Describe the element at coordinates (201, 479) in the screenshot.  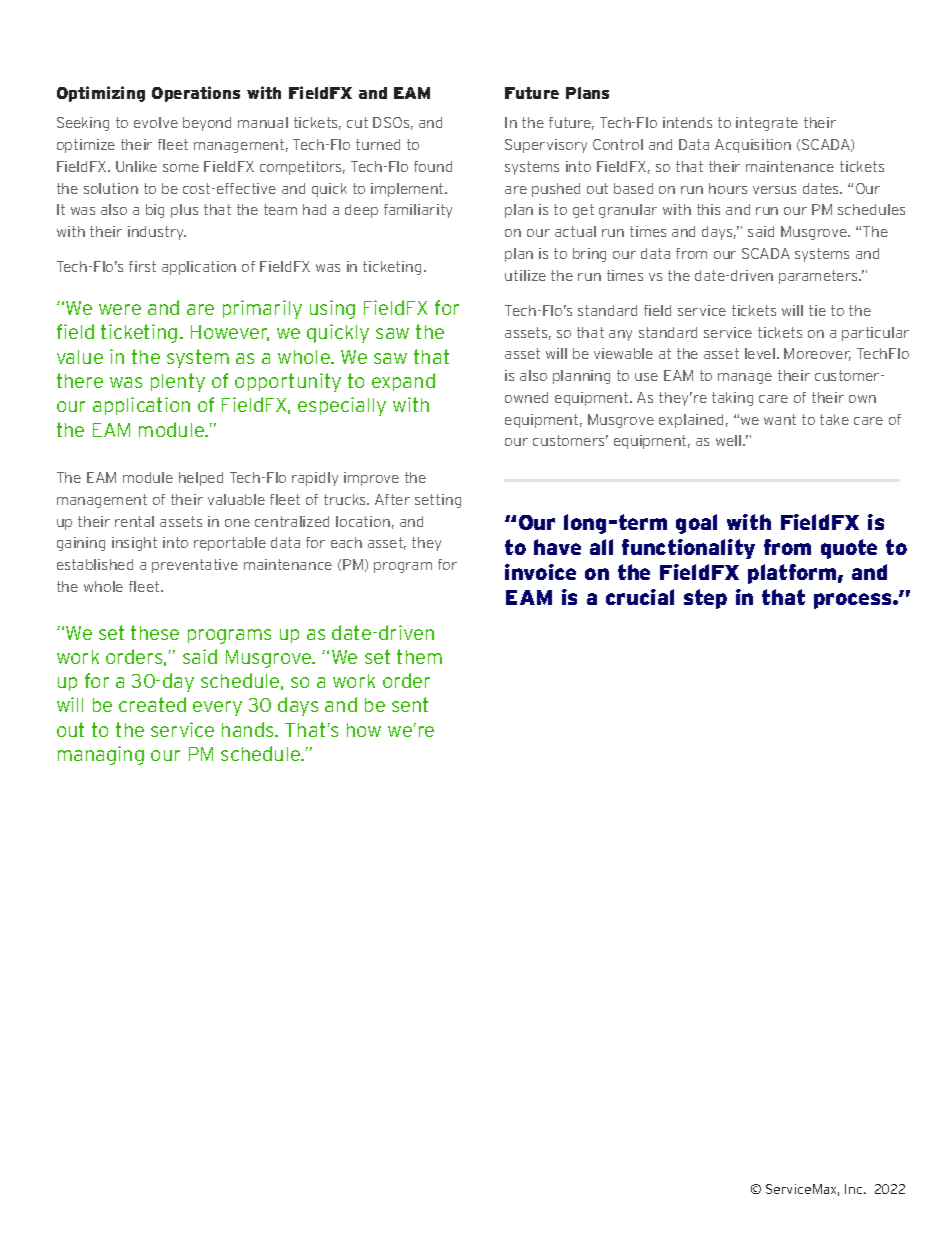
I see `helped` at that location.
